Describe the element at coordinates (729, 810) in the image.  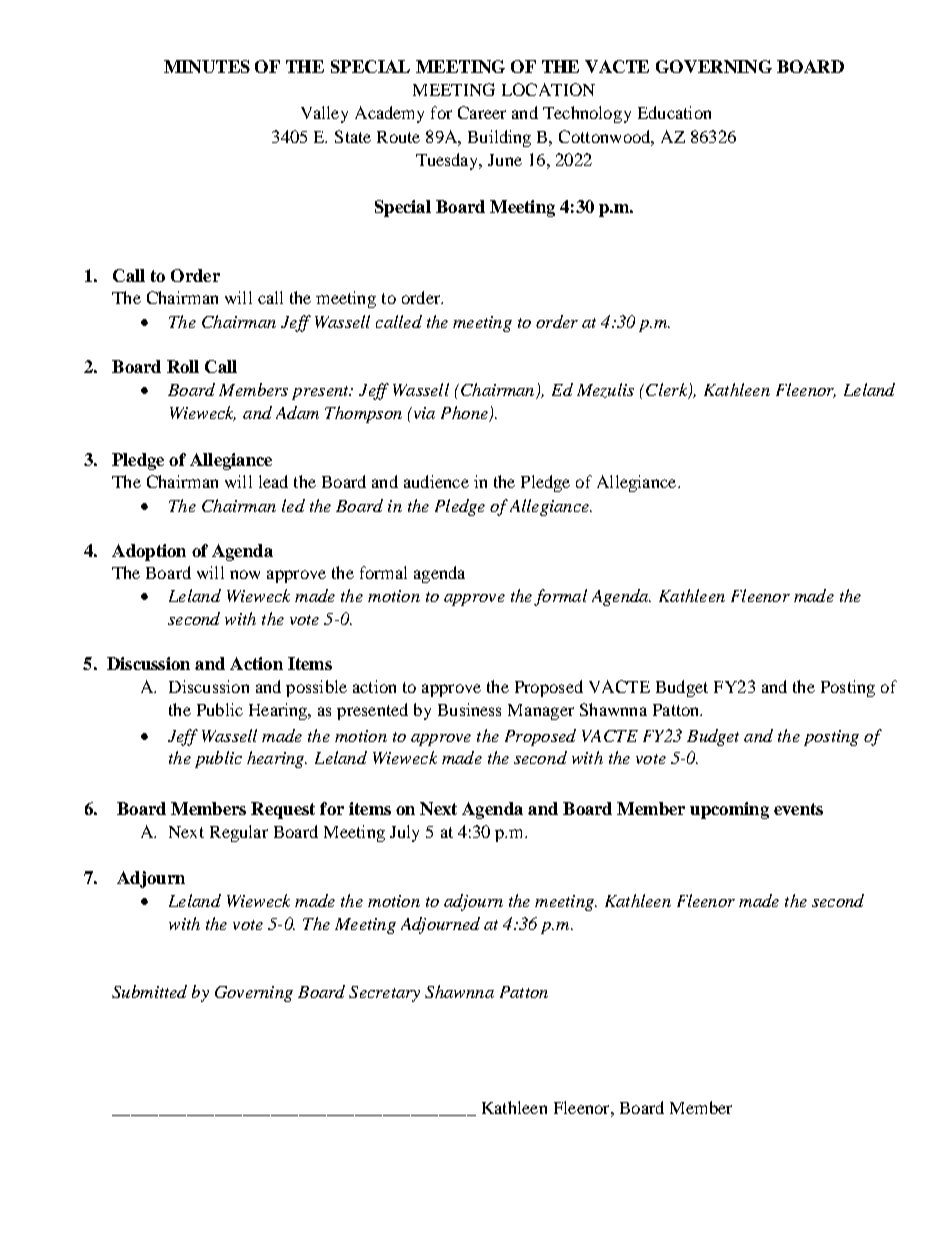
I see `upcoming` at that location.
